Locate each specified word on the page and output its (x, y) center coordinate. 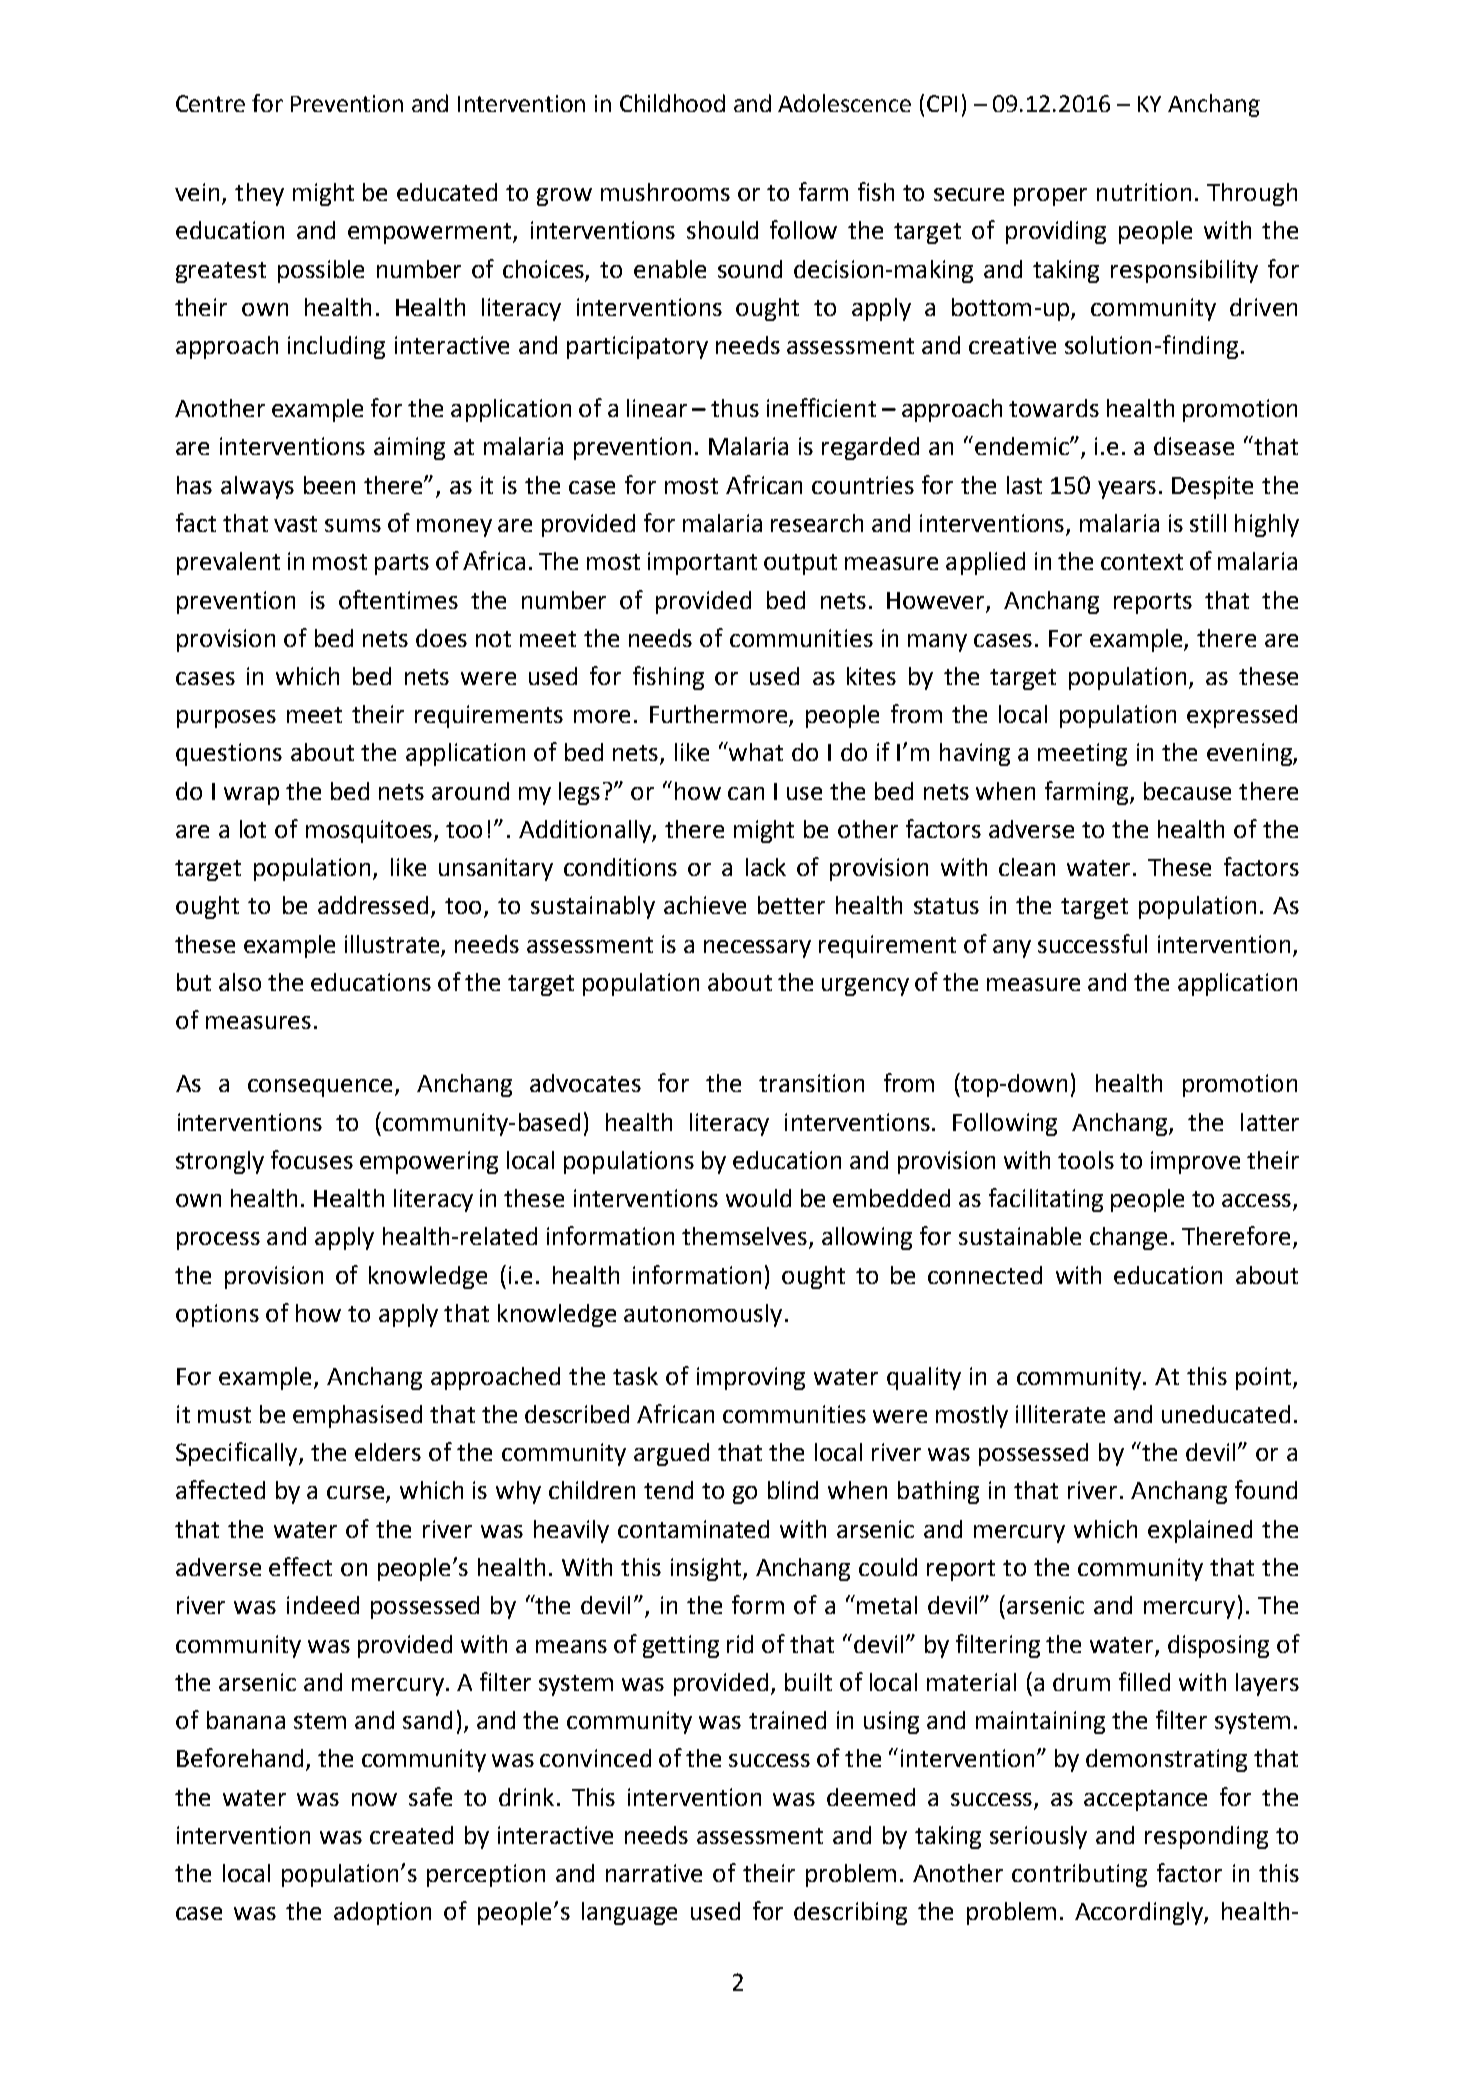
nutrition (1144, 192)
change (1128, 1238)
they (259, 194)
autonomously (703, 1315)
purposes (226, 719)
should (722, 230)
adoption (382, 1913)
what (755, 751)
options (217, 1315)
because (1187, 791)
